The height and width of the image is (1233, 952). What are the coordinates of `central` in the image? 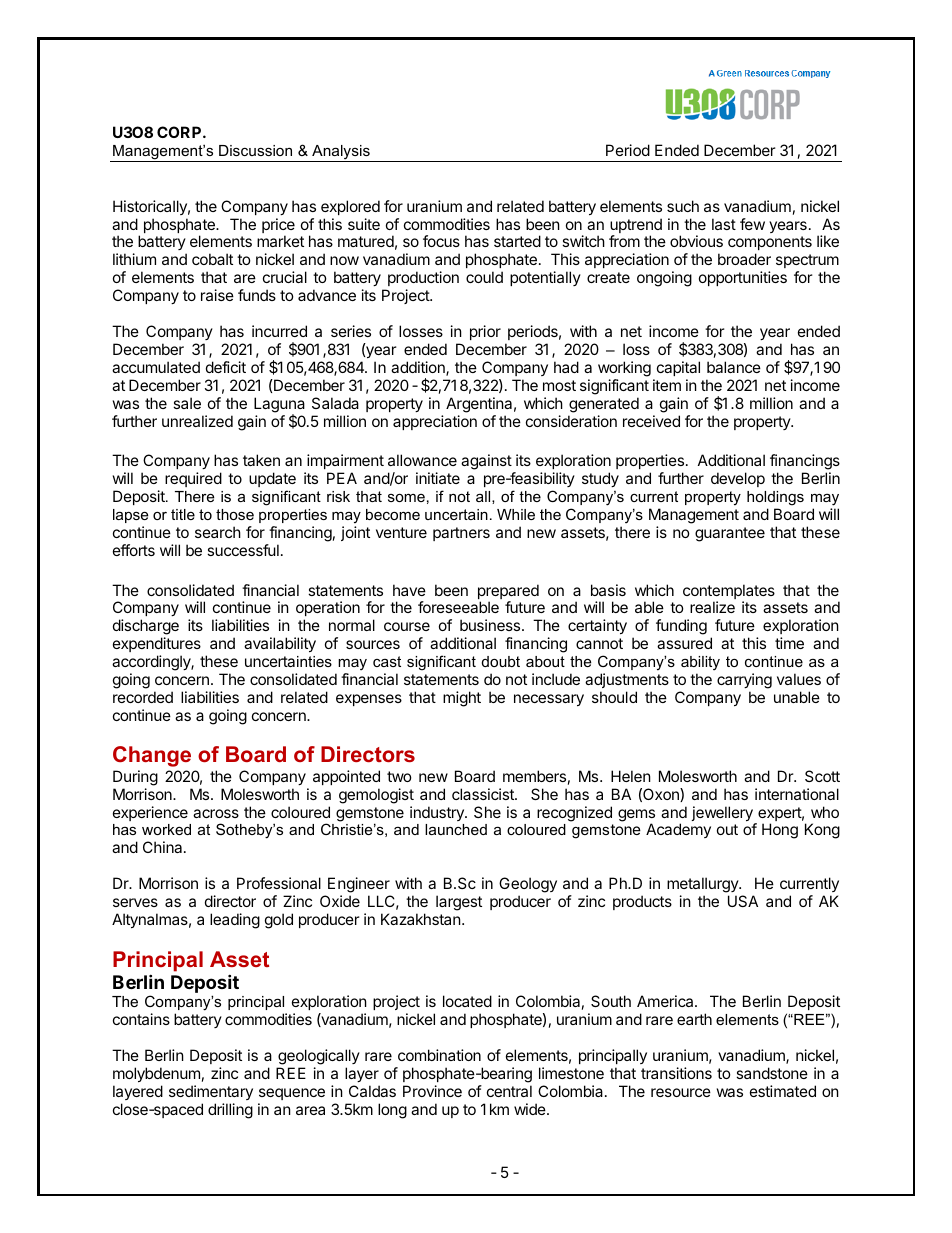 It's located at (509, 1091).
